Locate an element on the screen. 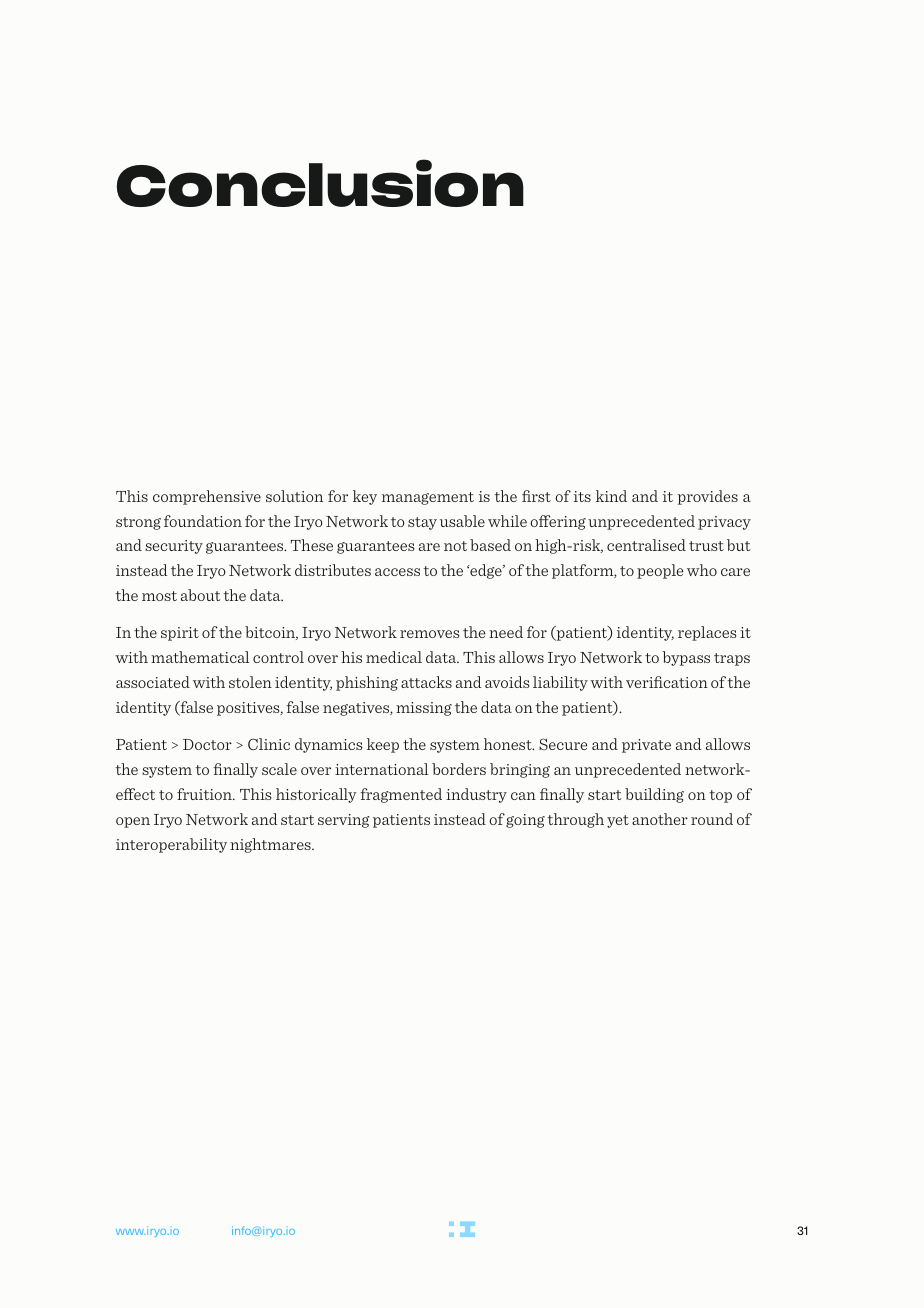  interoperability is located at coordinates (171, 845).
